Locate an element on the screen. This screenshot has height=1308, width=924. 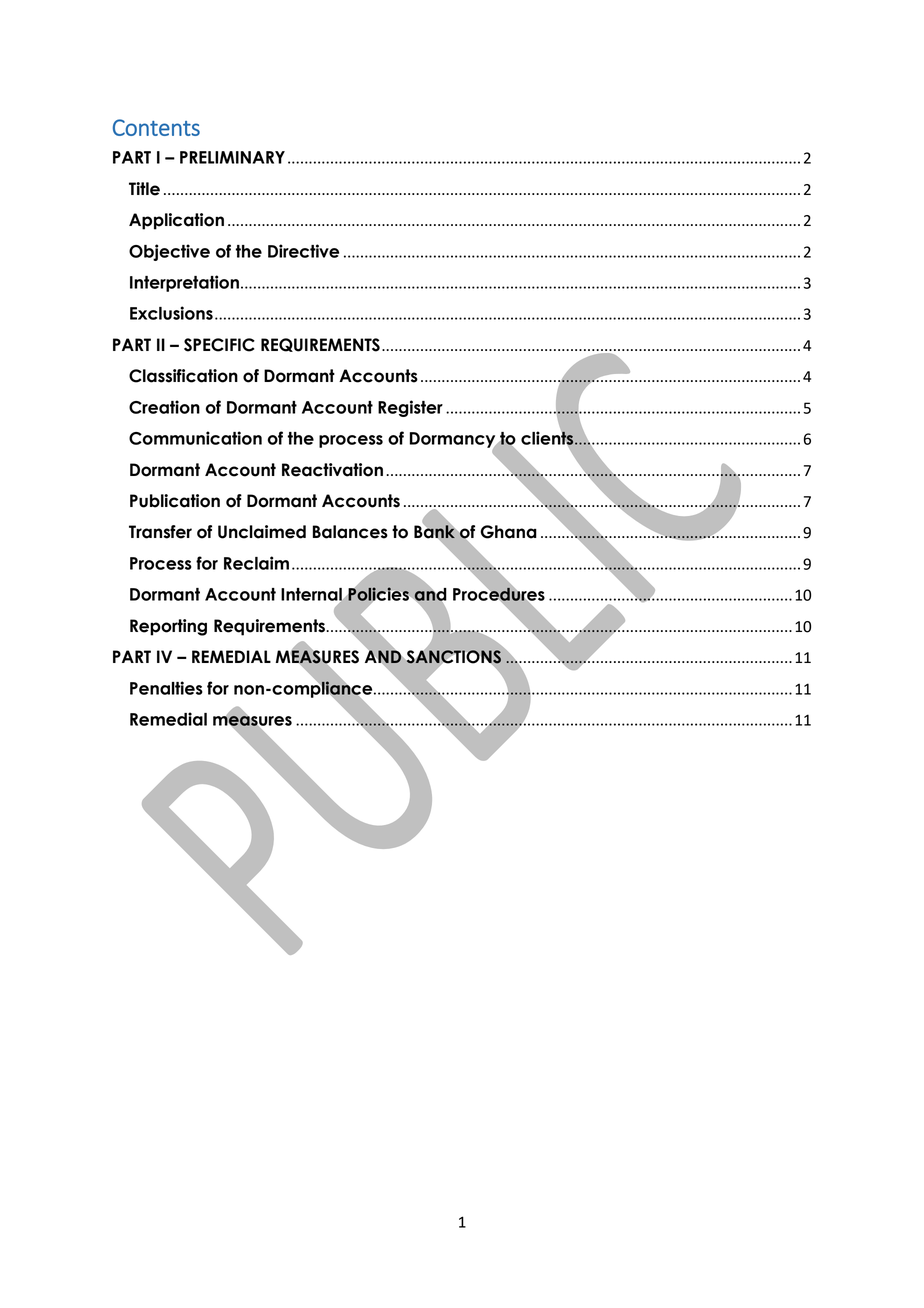
Reporting is located at coordinates (168, 627).
